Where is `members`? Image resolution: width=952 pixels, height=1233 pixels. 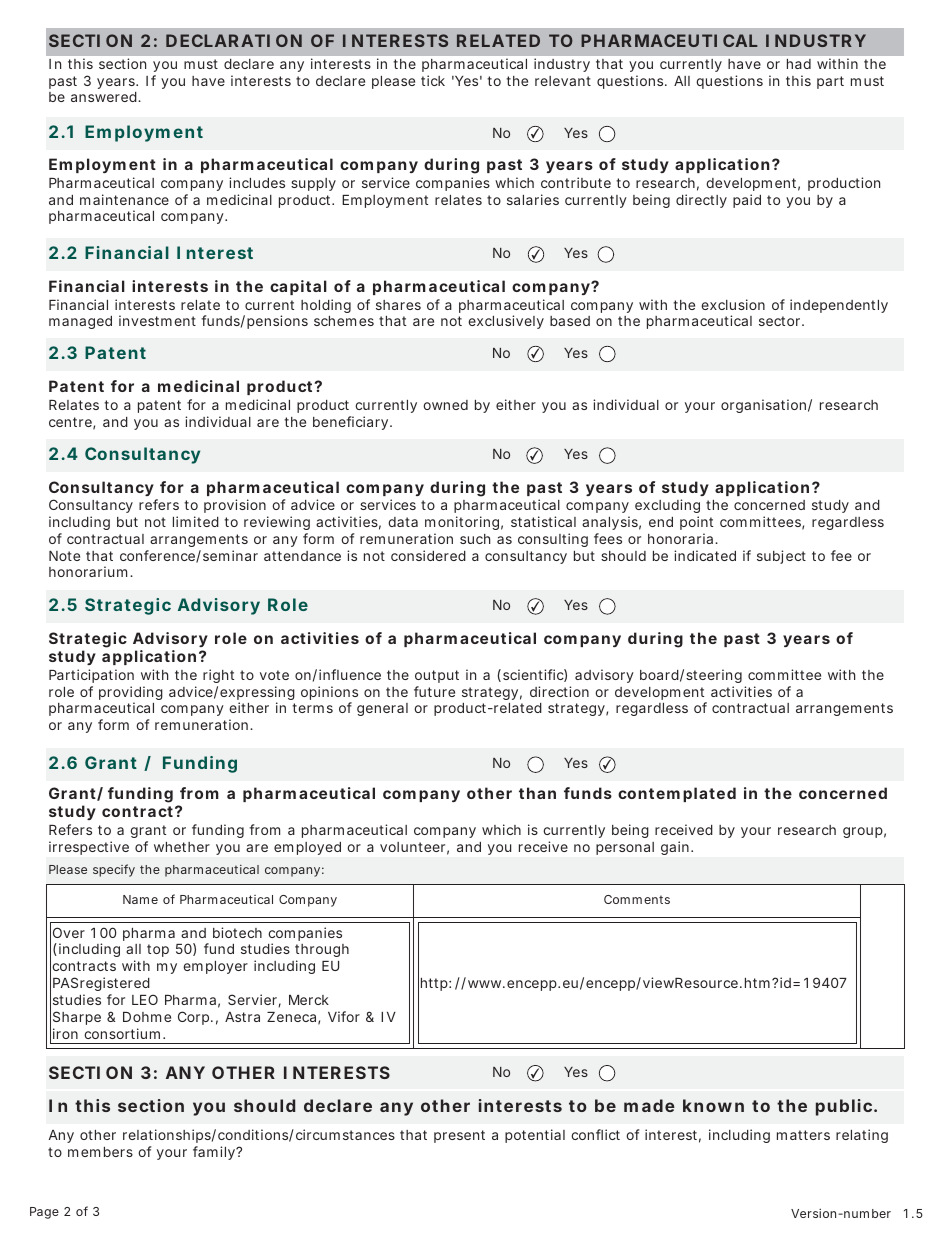 members is located at coordinates (100, 1152).
